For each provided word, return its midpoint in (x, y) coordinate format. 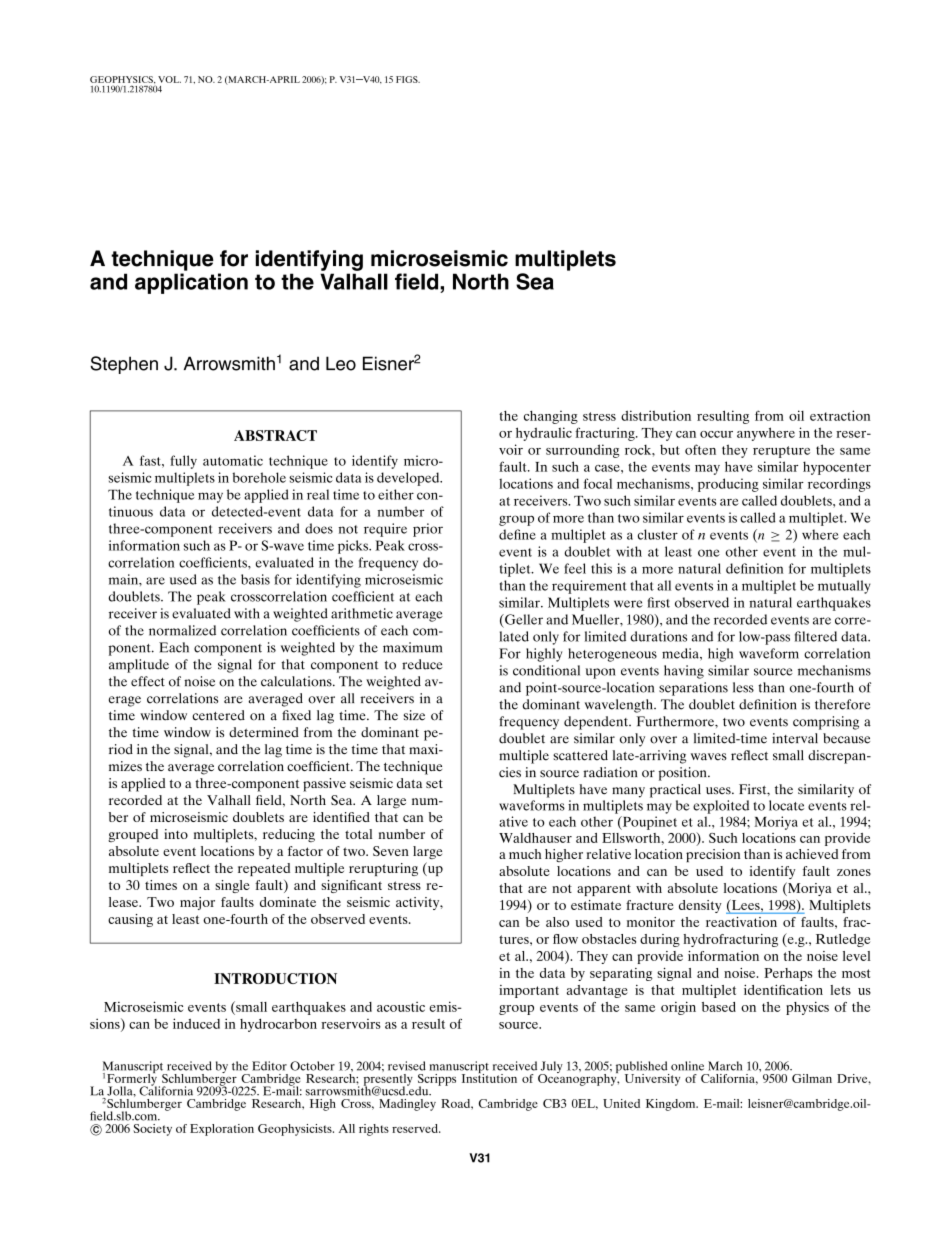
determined (264, 732)
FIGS (408, 79)
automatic (233, 460)
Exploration (222, 1130)
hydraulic (544, 434)
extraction (840, 415)
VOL (169, 79)
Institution (489, 1077)
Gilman (812, 1078)
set (434, 783)
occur (716, 434)
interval (795, 738)
